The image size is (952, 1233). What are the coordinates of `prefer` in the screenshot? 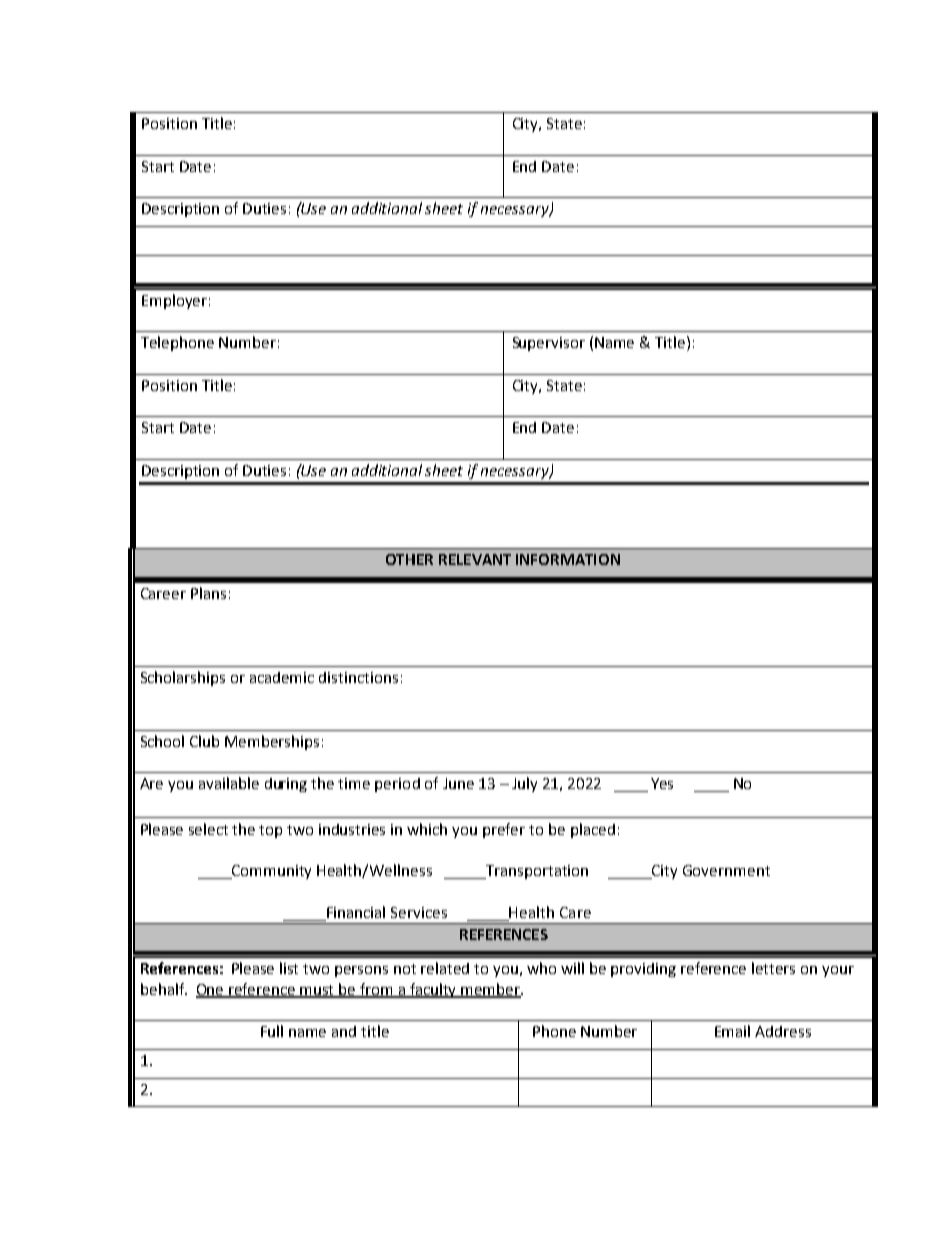 It's located at (504, 830).
